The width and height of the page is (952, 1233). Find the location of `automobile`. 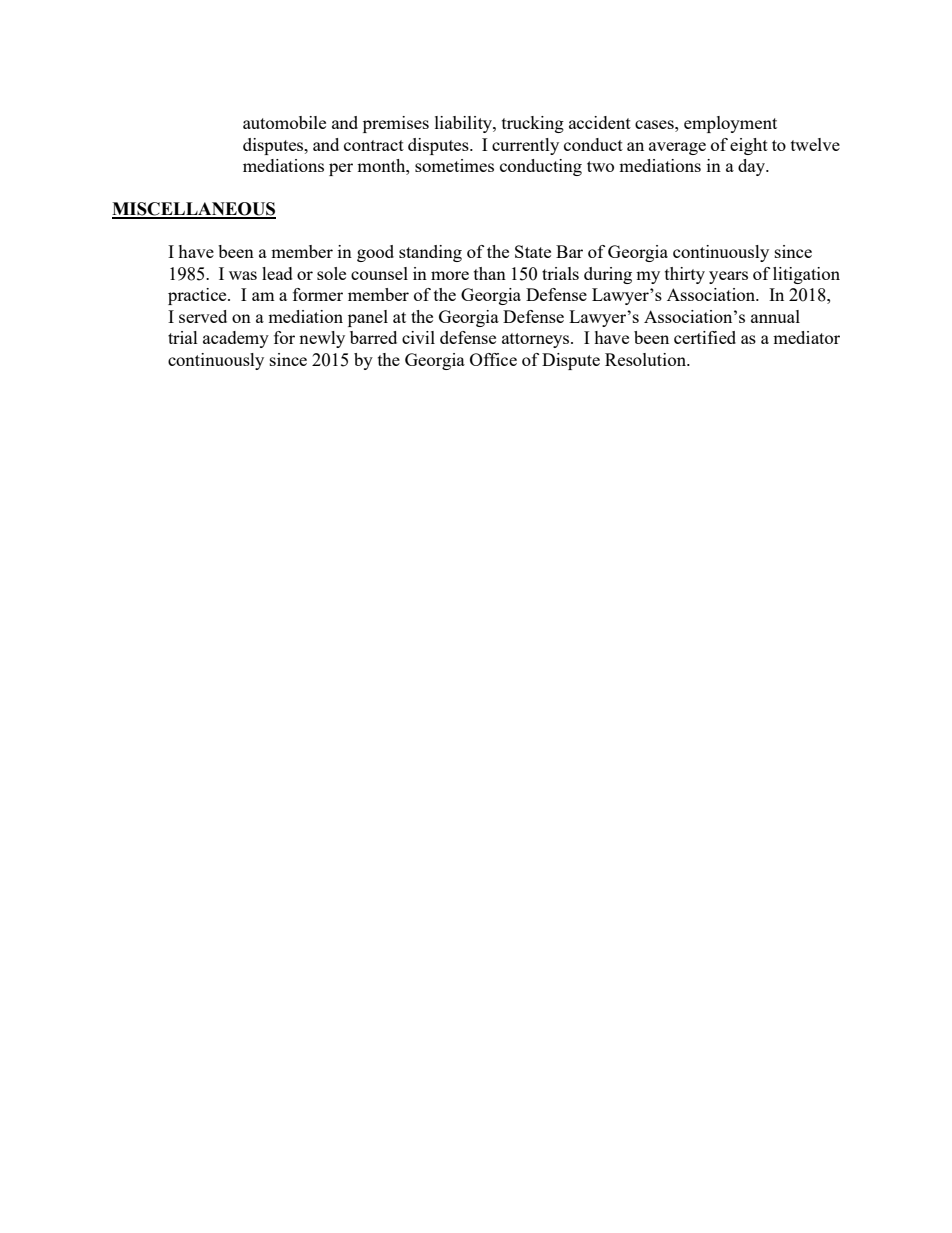

automobile is located at coordinates (284, 122).
